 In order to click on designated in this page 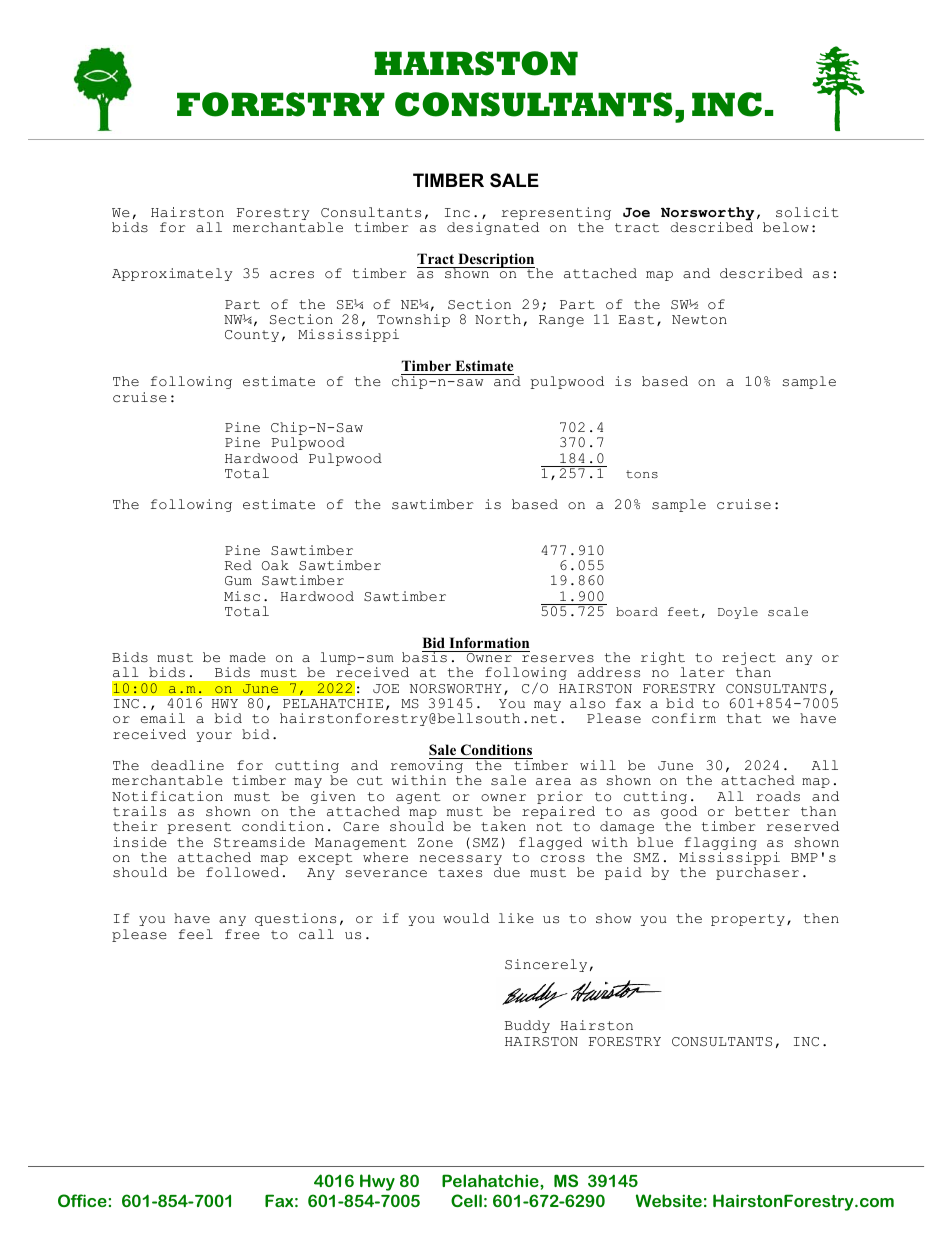, I will do `click(493, 228)`.
